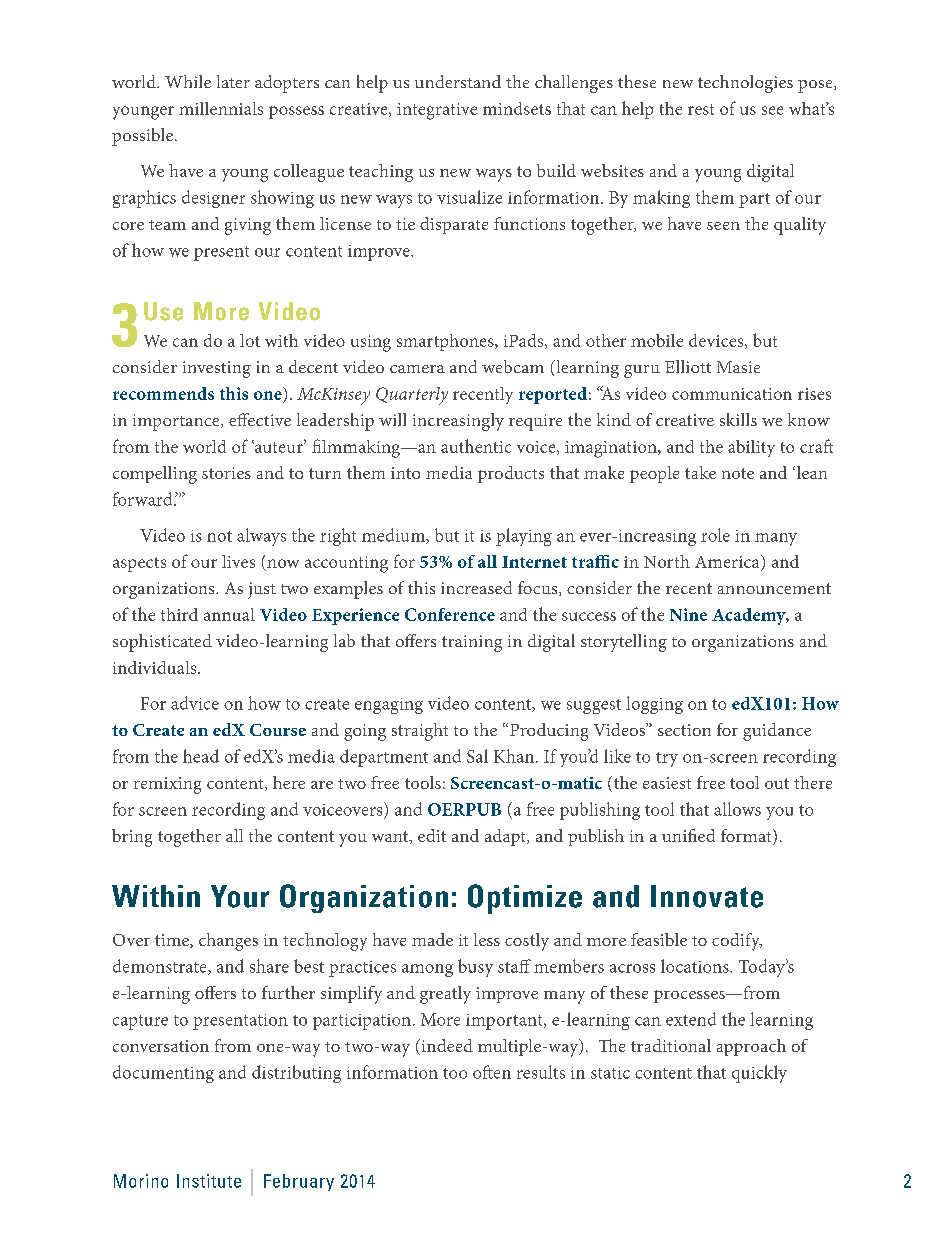  What do you see at coordinates (688, 614) in the page?
I see `Nine` at bounding box center [688, 614].
